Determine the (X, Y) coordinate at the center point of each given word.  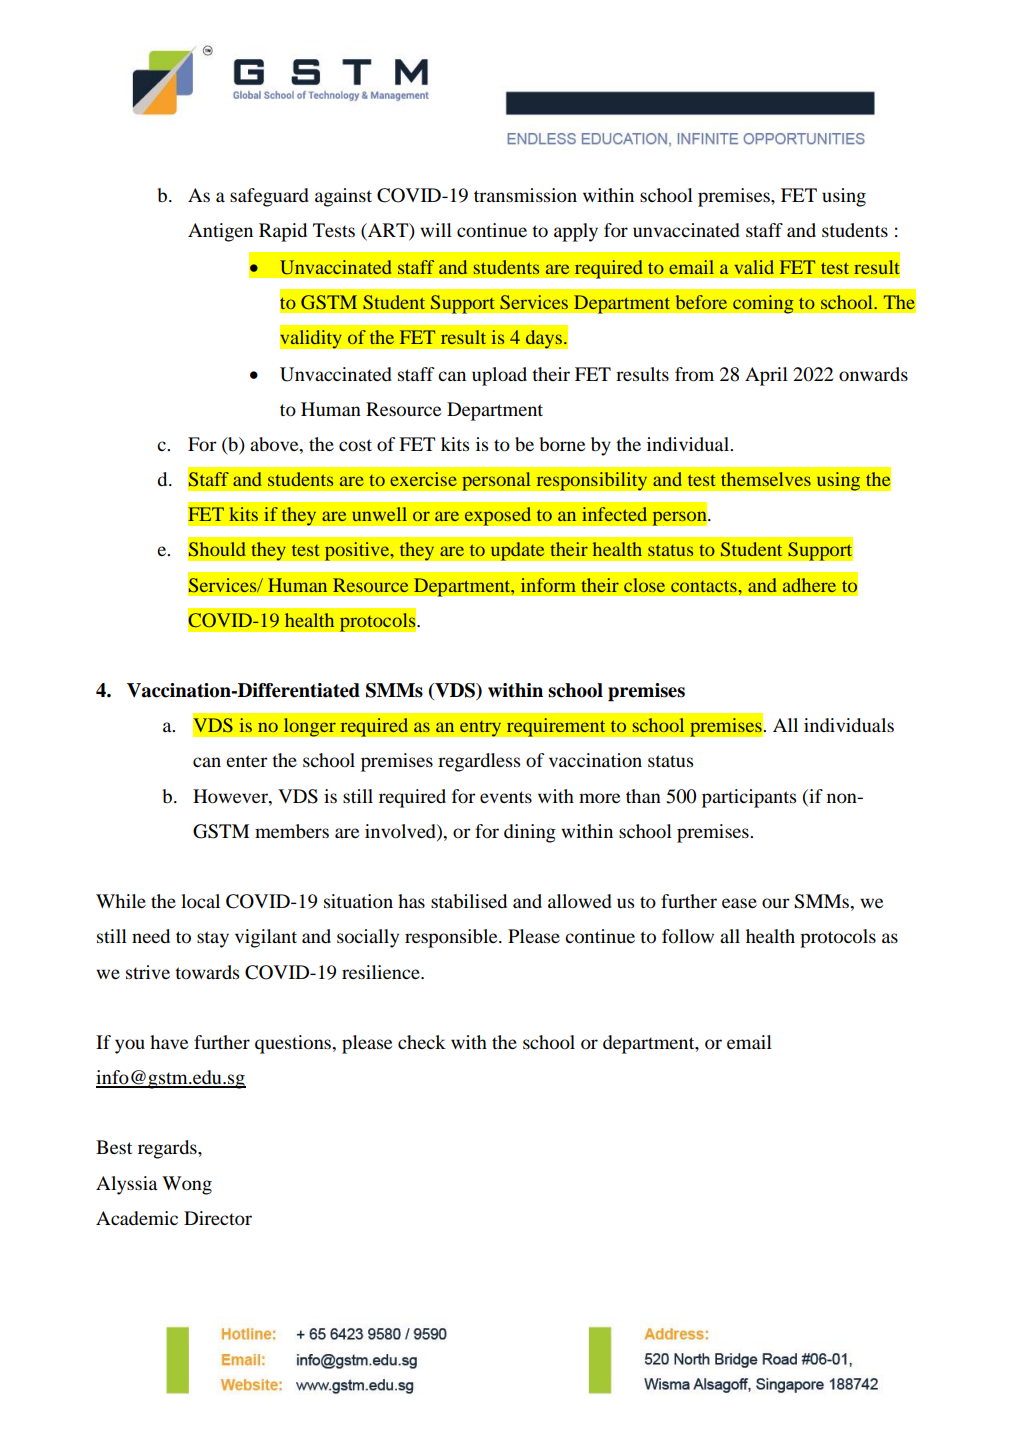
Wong (187, 1185)
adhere (809, 585)
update (517, 551)
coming (763, 304)
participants (749, 798)
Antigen (220, 232)
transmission (525, 195)
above (275, 445)
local (200, 901)
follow (688, 936)
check (422, 1042)
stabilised (469, 901)
